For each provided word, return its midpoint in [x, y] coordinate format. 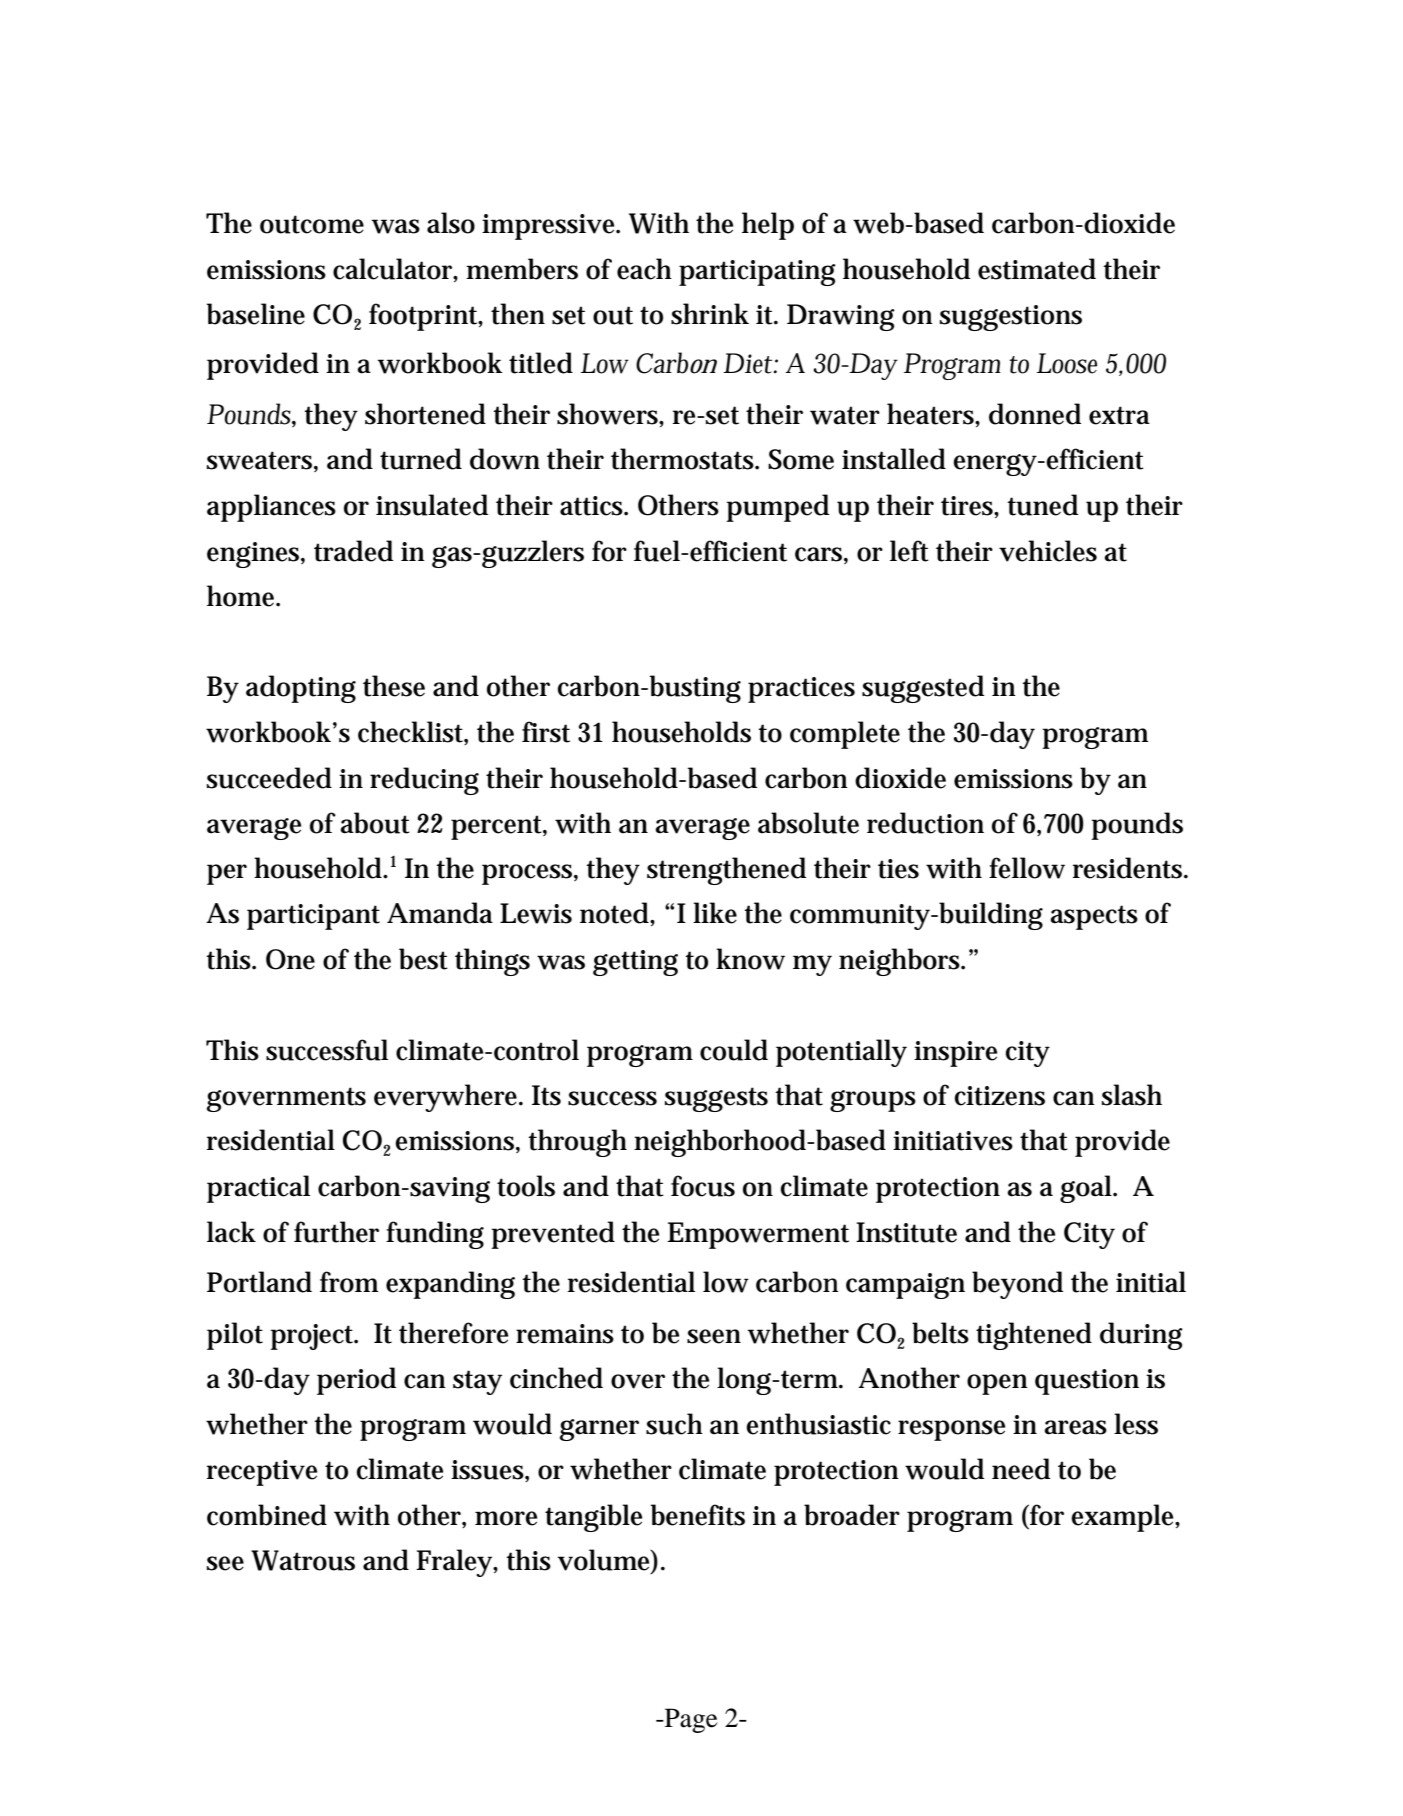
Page [689, 1720]
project [313, 1337]
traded [353, 551]
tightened [1034, 1336]
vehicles [1048, 551]
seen [714, 1336]
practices [801, 690]
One [290, 959]
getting [635, 963]
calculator [394, 269]
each [644, 269]
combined [267, 1515]
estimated [1037, 269]
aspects [1094, 917]
